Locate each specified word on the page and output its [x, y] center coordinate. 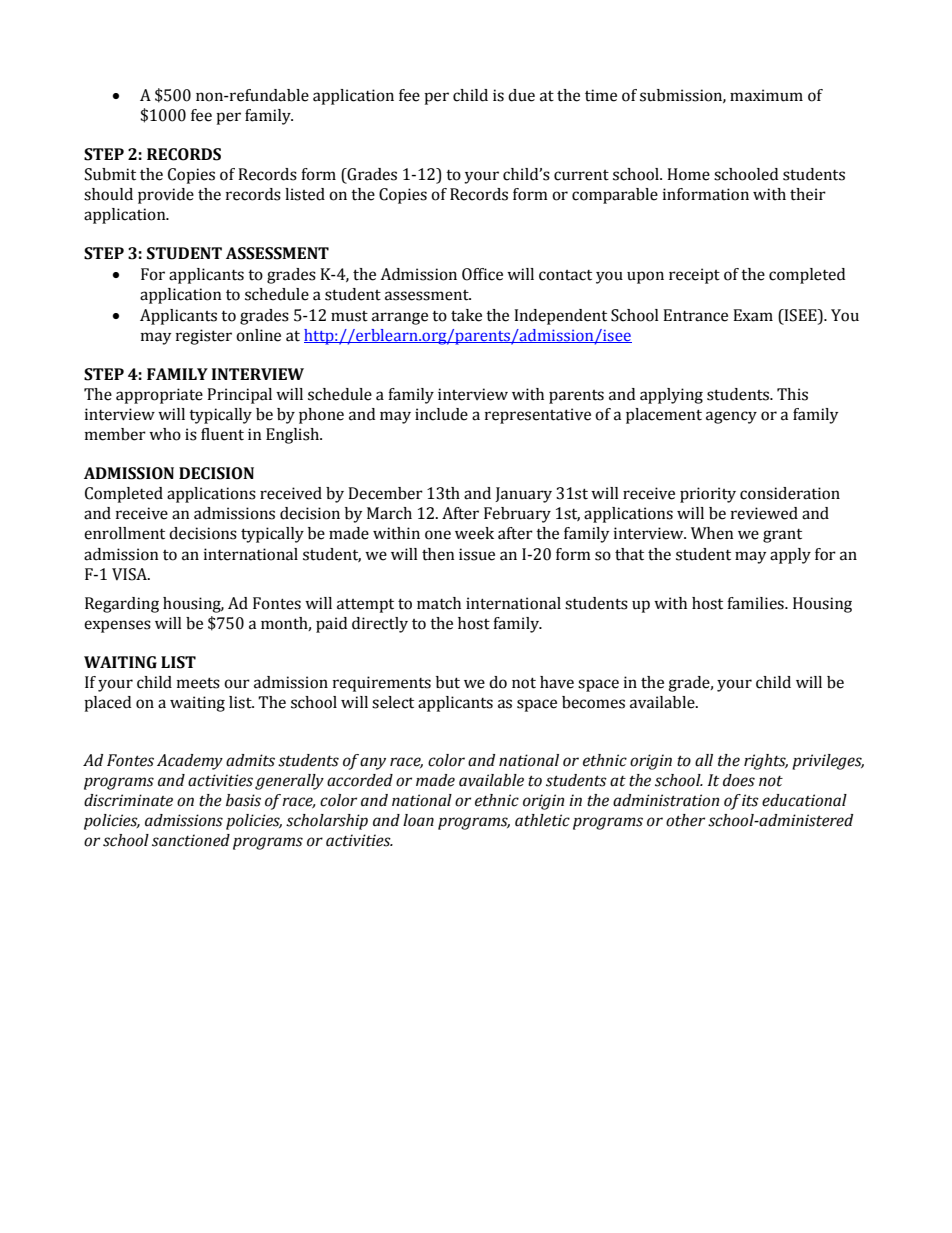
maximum [766, 95]
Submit [110, 174]
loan [418, 820]
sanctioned [191, 840]
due [521, 95]
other [685, 820]
